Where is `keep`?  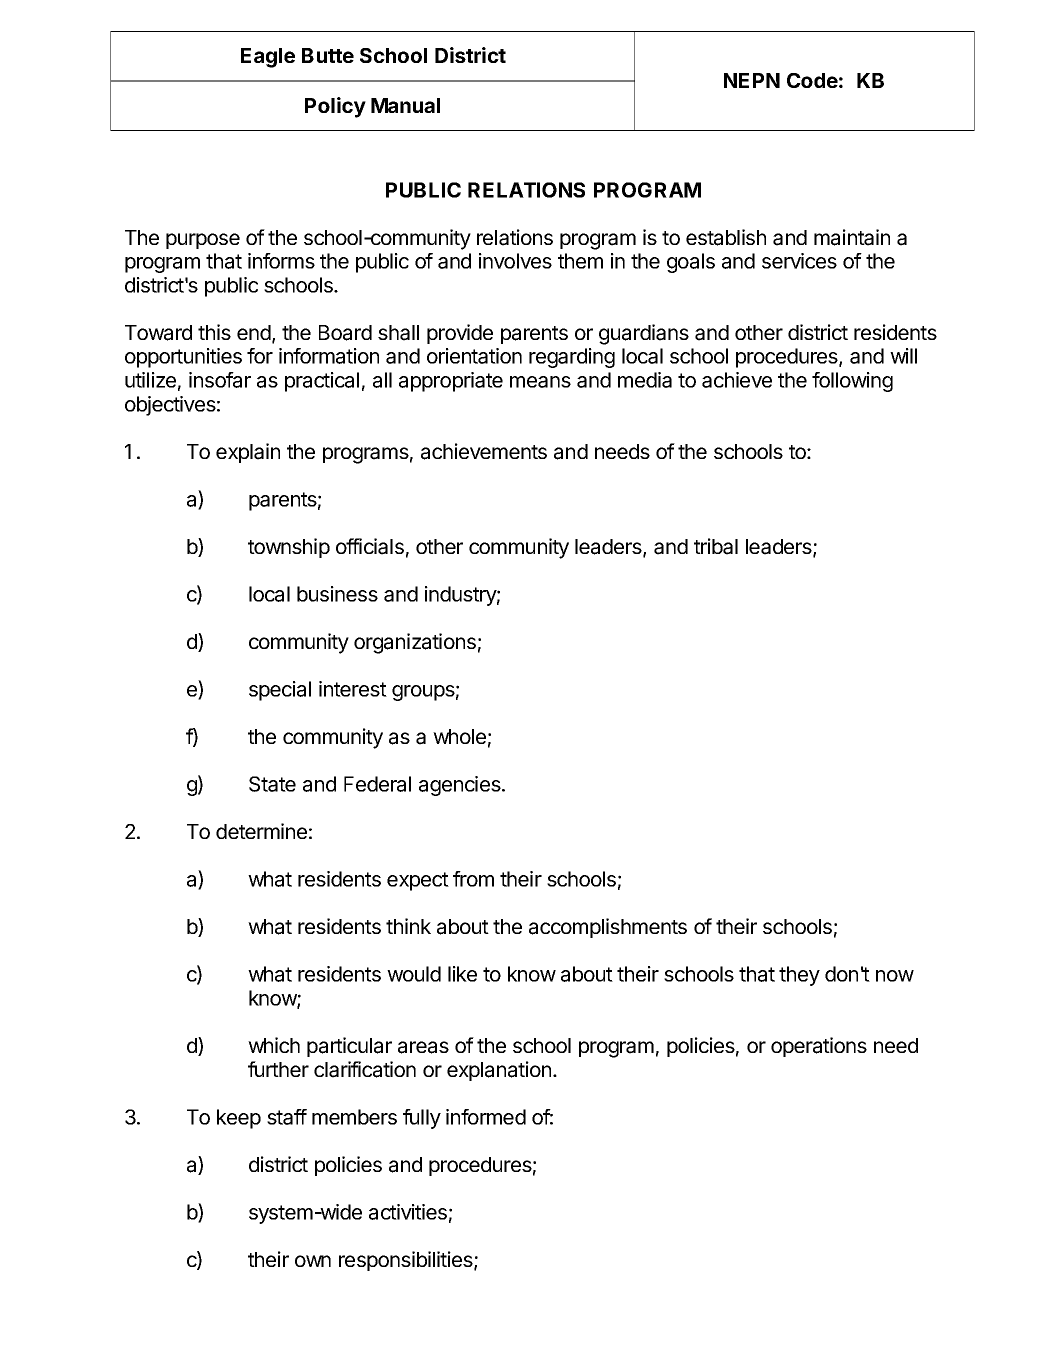
keep is located at coordinates (239, 1119).
